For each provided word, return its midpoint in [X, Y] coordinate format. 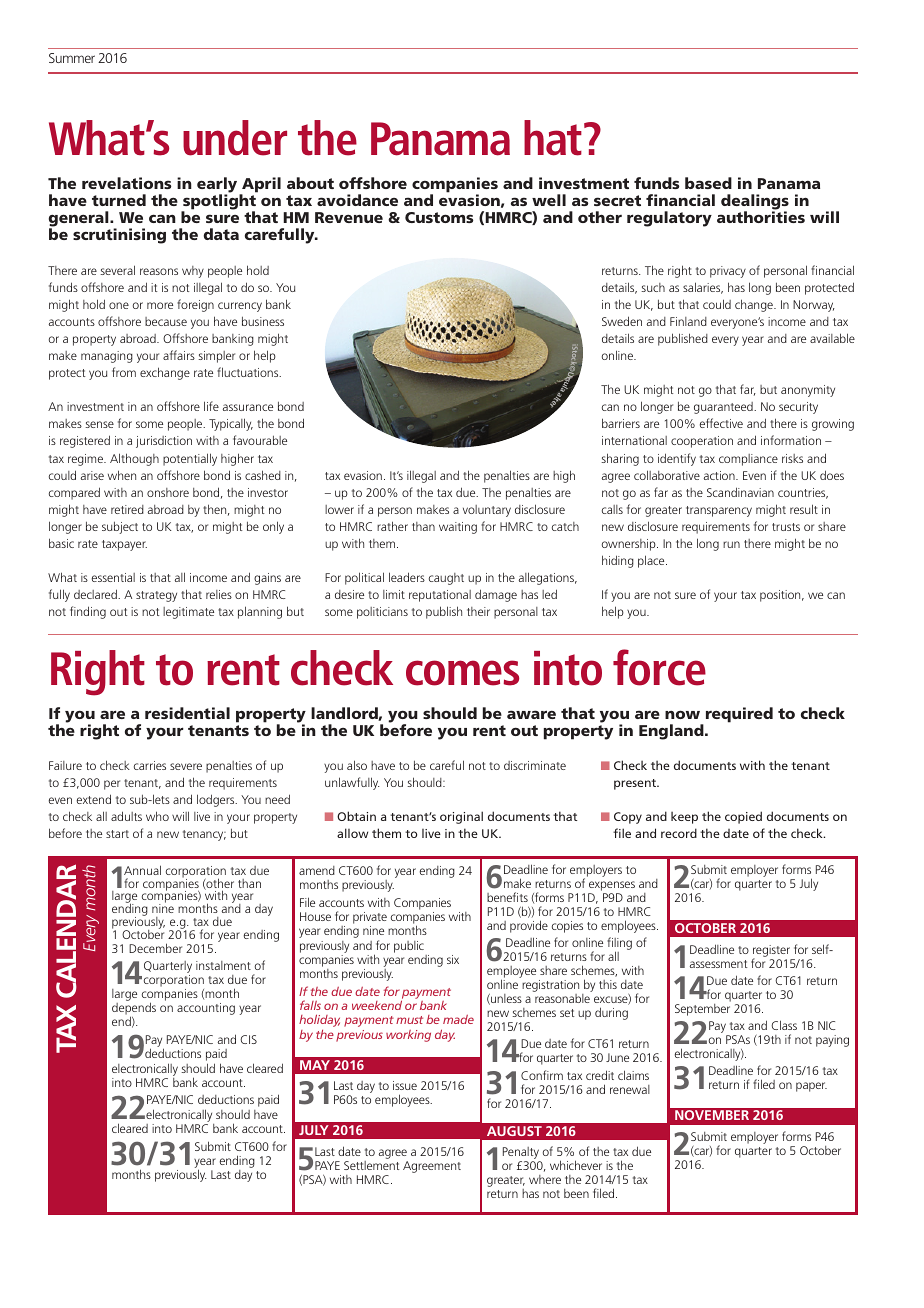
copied [743, 817]
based [708, 183]
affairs [179, 355]
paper [811, 1087]
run [731, 544]
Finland [688, 321]
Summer [72, 58]
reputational [440, 596]
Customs [439, 217]
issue [405, 1085]
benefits [507, 897]
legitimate [188, 613]
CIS [248, 1039]
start [117, 834]
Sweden [622, 321]
